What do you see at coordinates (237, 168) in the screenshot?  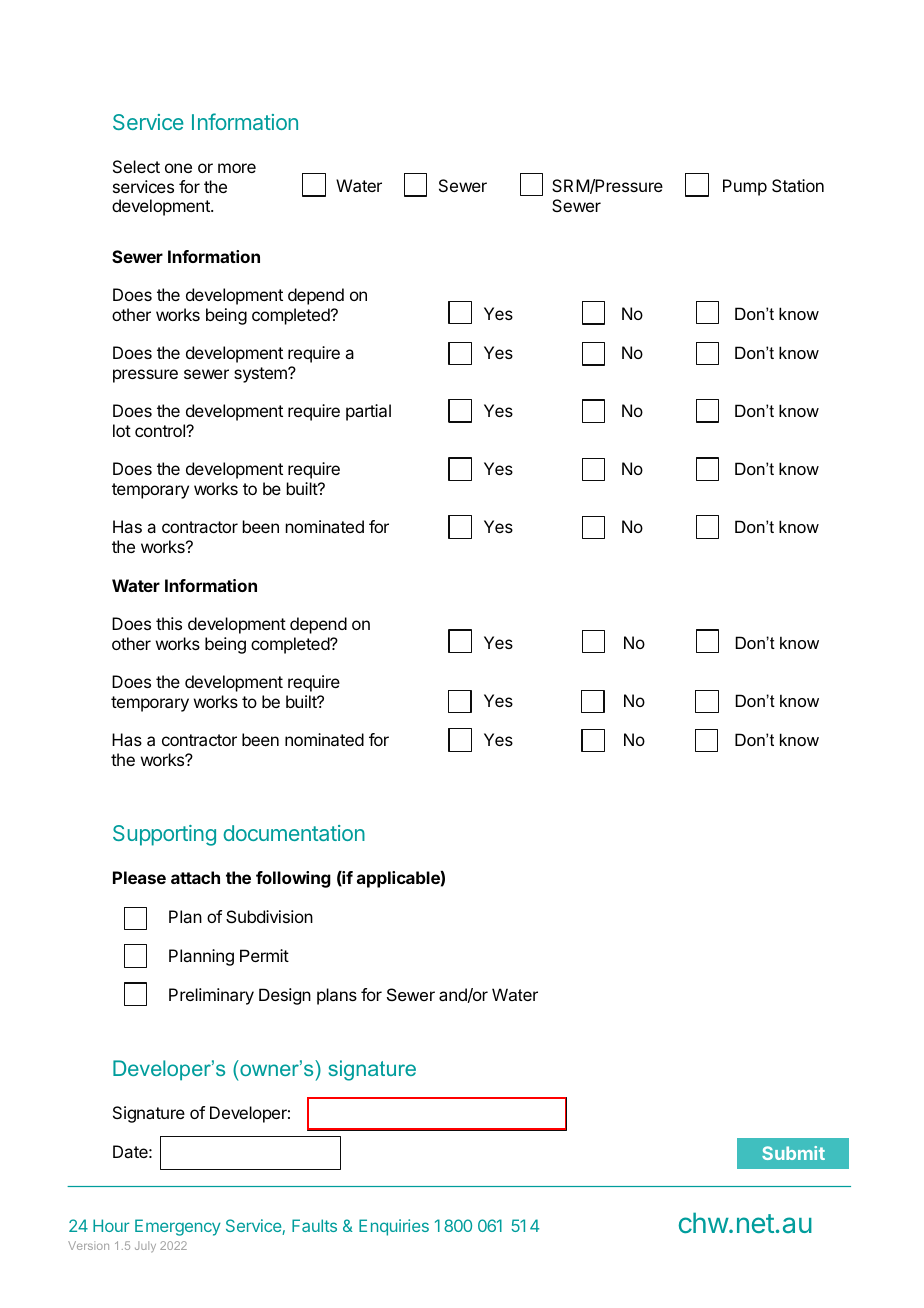 I see `more` at bounding box center [237, 168].
